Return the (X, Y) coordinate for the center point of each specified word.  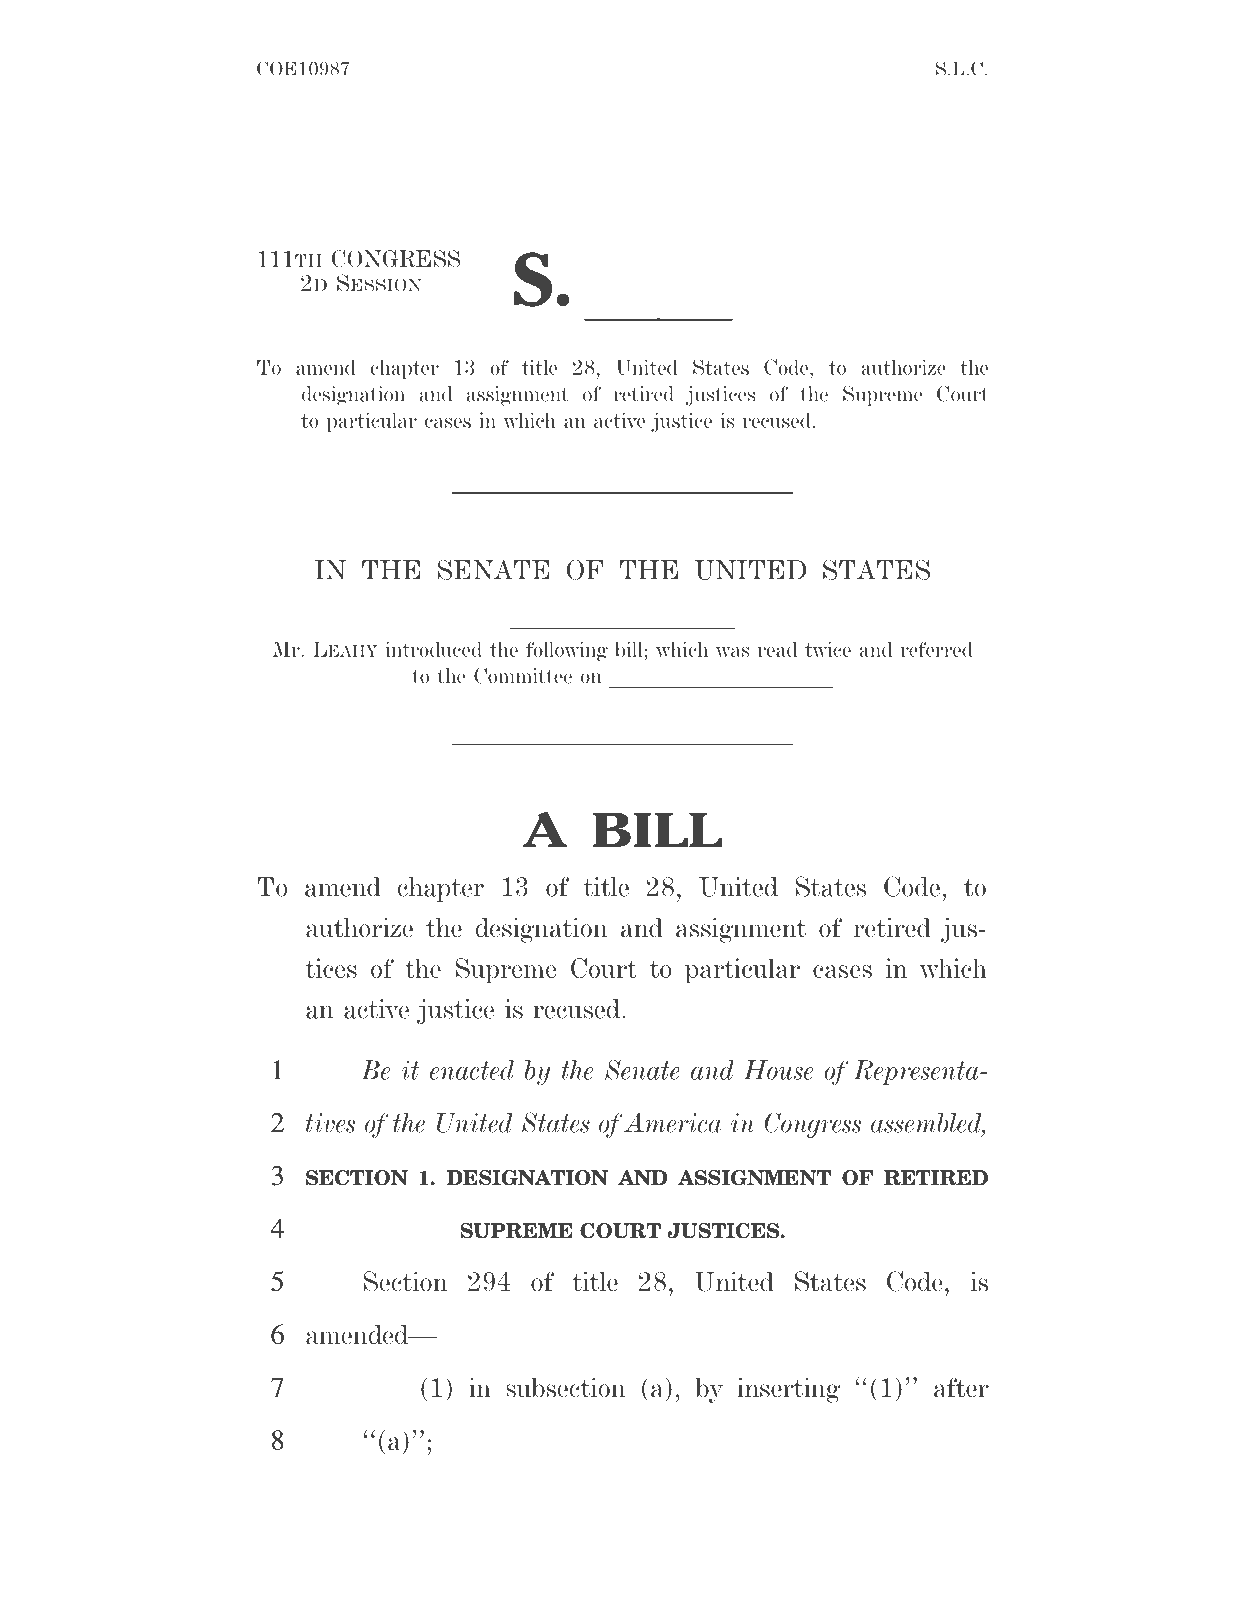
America (673, 1123)
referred (936, 649)
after (961, 1388)
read (777, 649)
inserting (788, 1390)
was (732, 652)
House (778, 1070)
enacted (472, 1070)
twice (828, 649)
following (567, 651)
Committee (523, 675)
